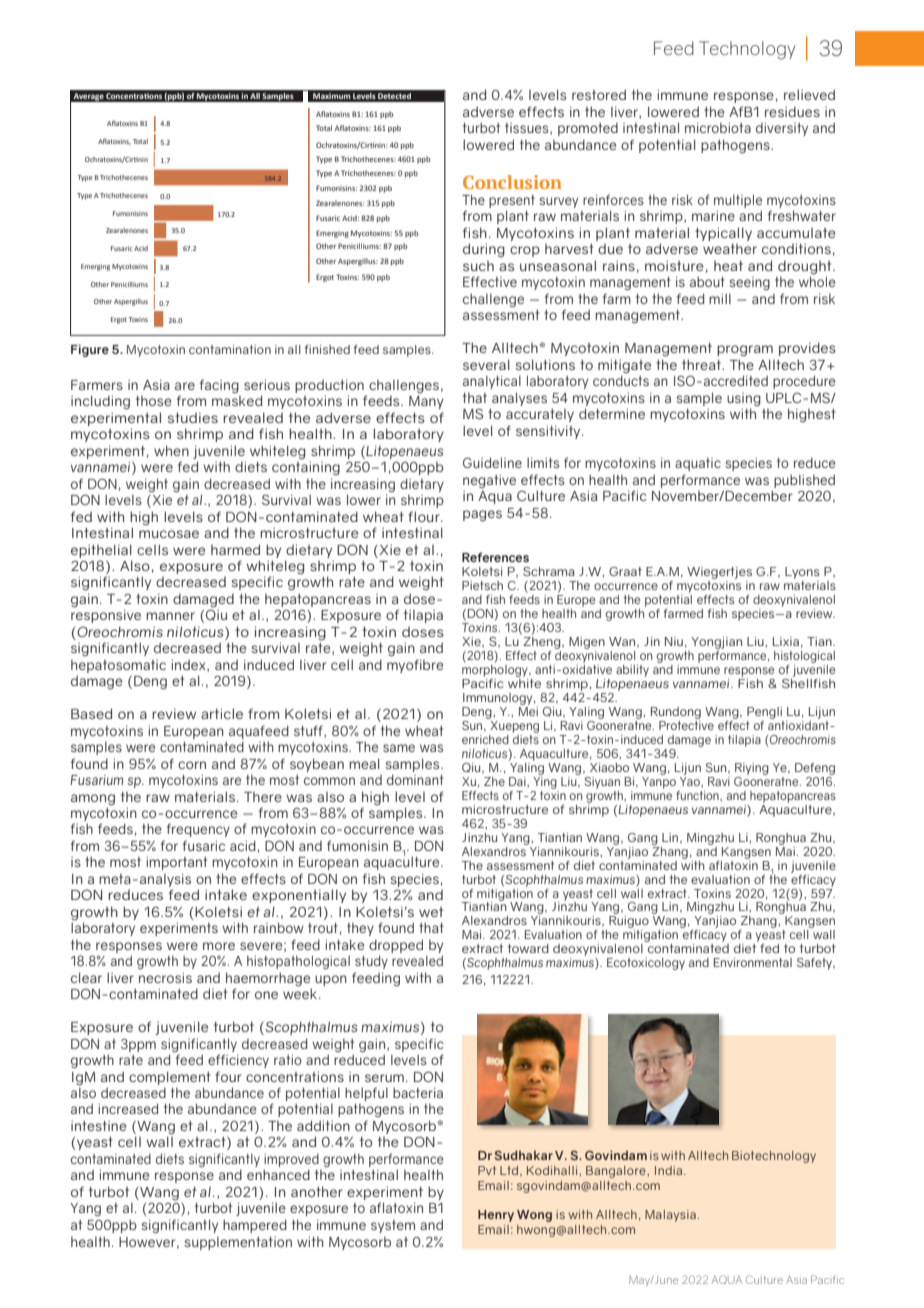 The width and height of the image is (924, 1308). What do you see at coordinates (426, 402) in the image?
I see `Many` at bounding box center [426, 402].
